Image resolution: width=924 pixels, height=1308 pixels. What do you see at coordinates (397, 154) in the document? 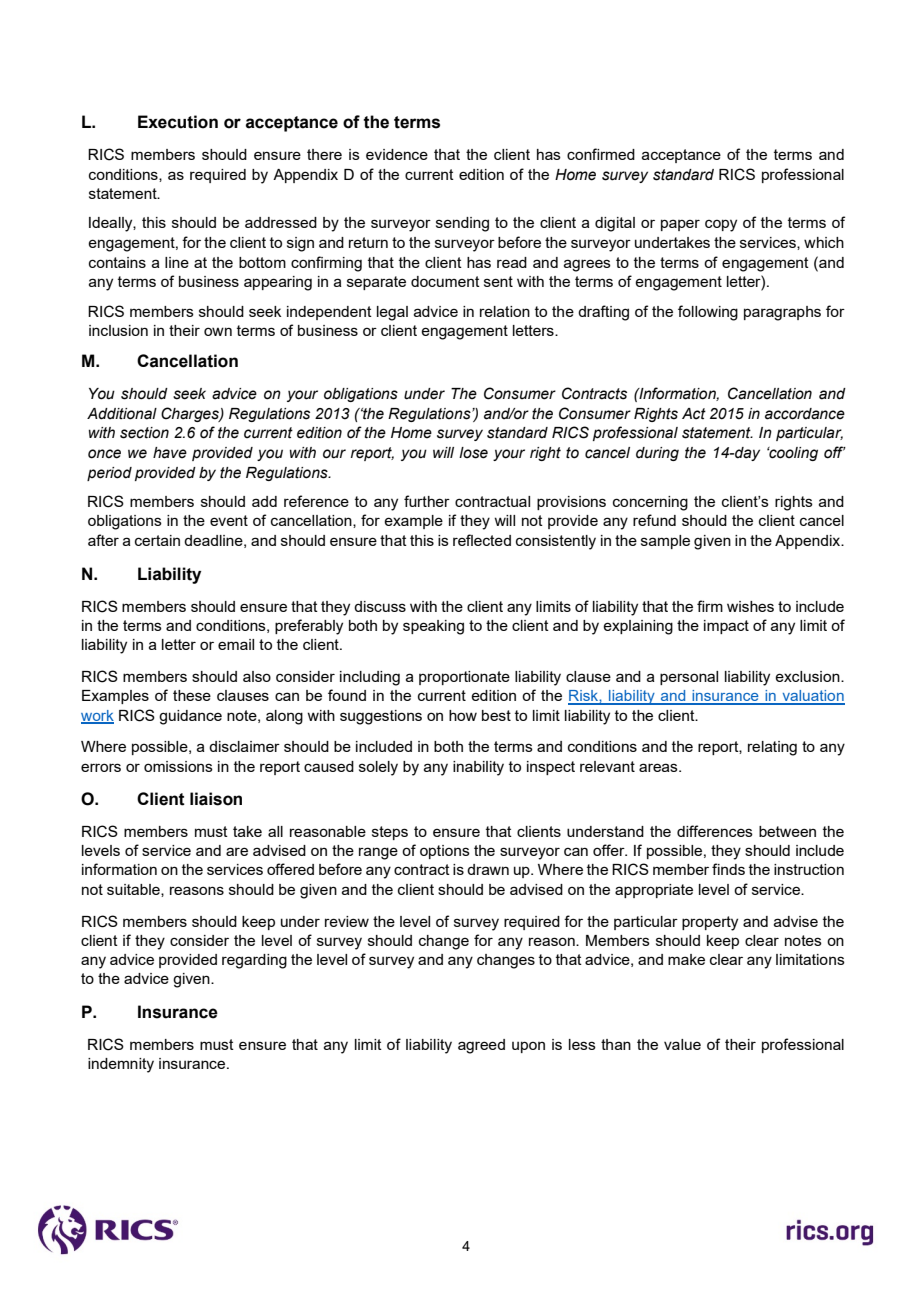
I see `evidence` at bounding box center [397, 154].
